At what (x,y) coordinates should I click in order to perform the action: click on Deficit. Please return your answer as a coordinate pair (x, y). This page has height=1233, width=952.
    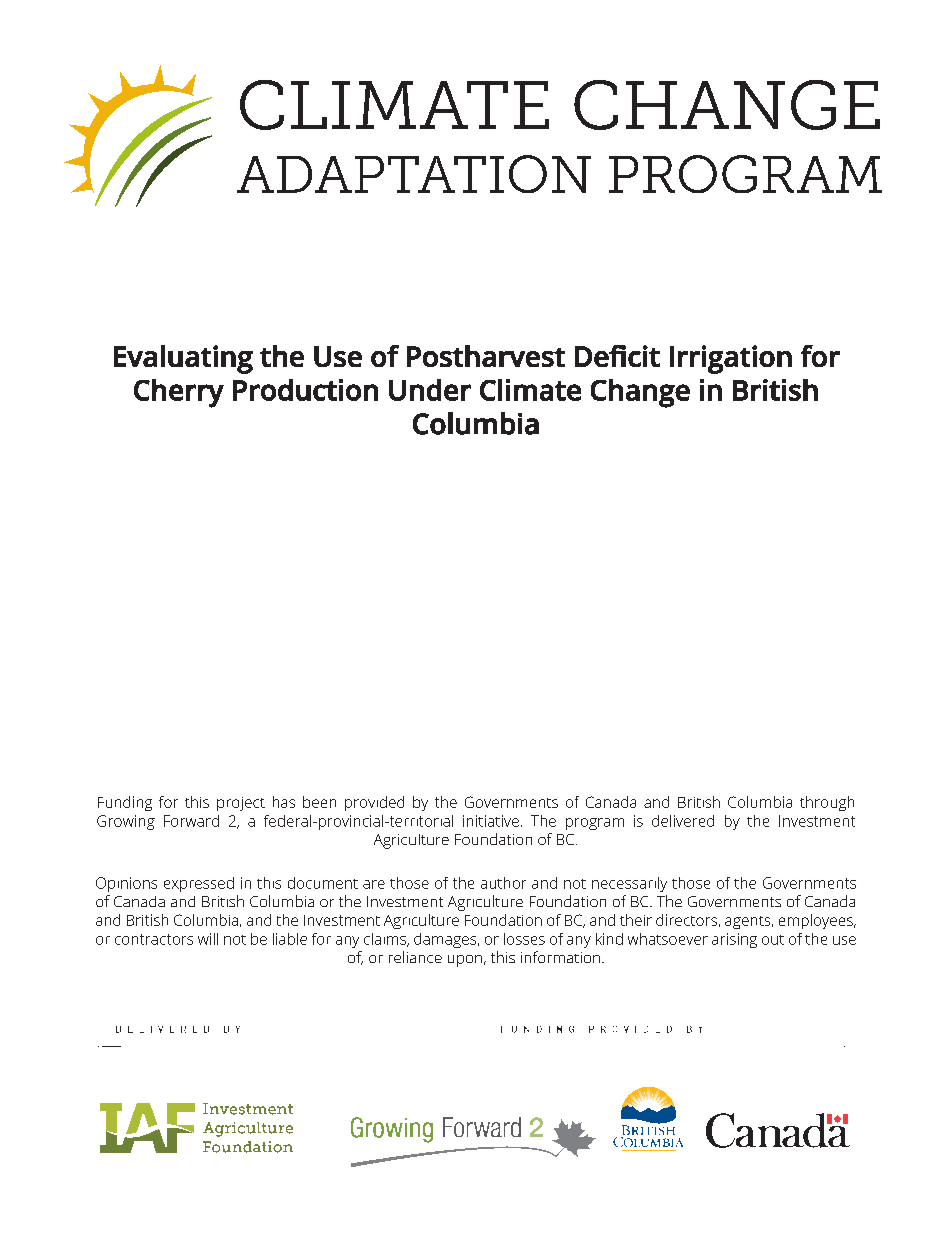
    Looking at the image, I should click on (617, 356).
